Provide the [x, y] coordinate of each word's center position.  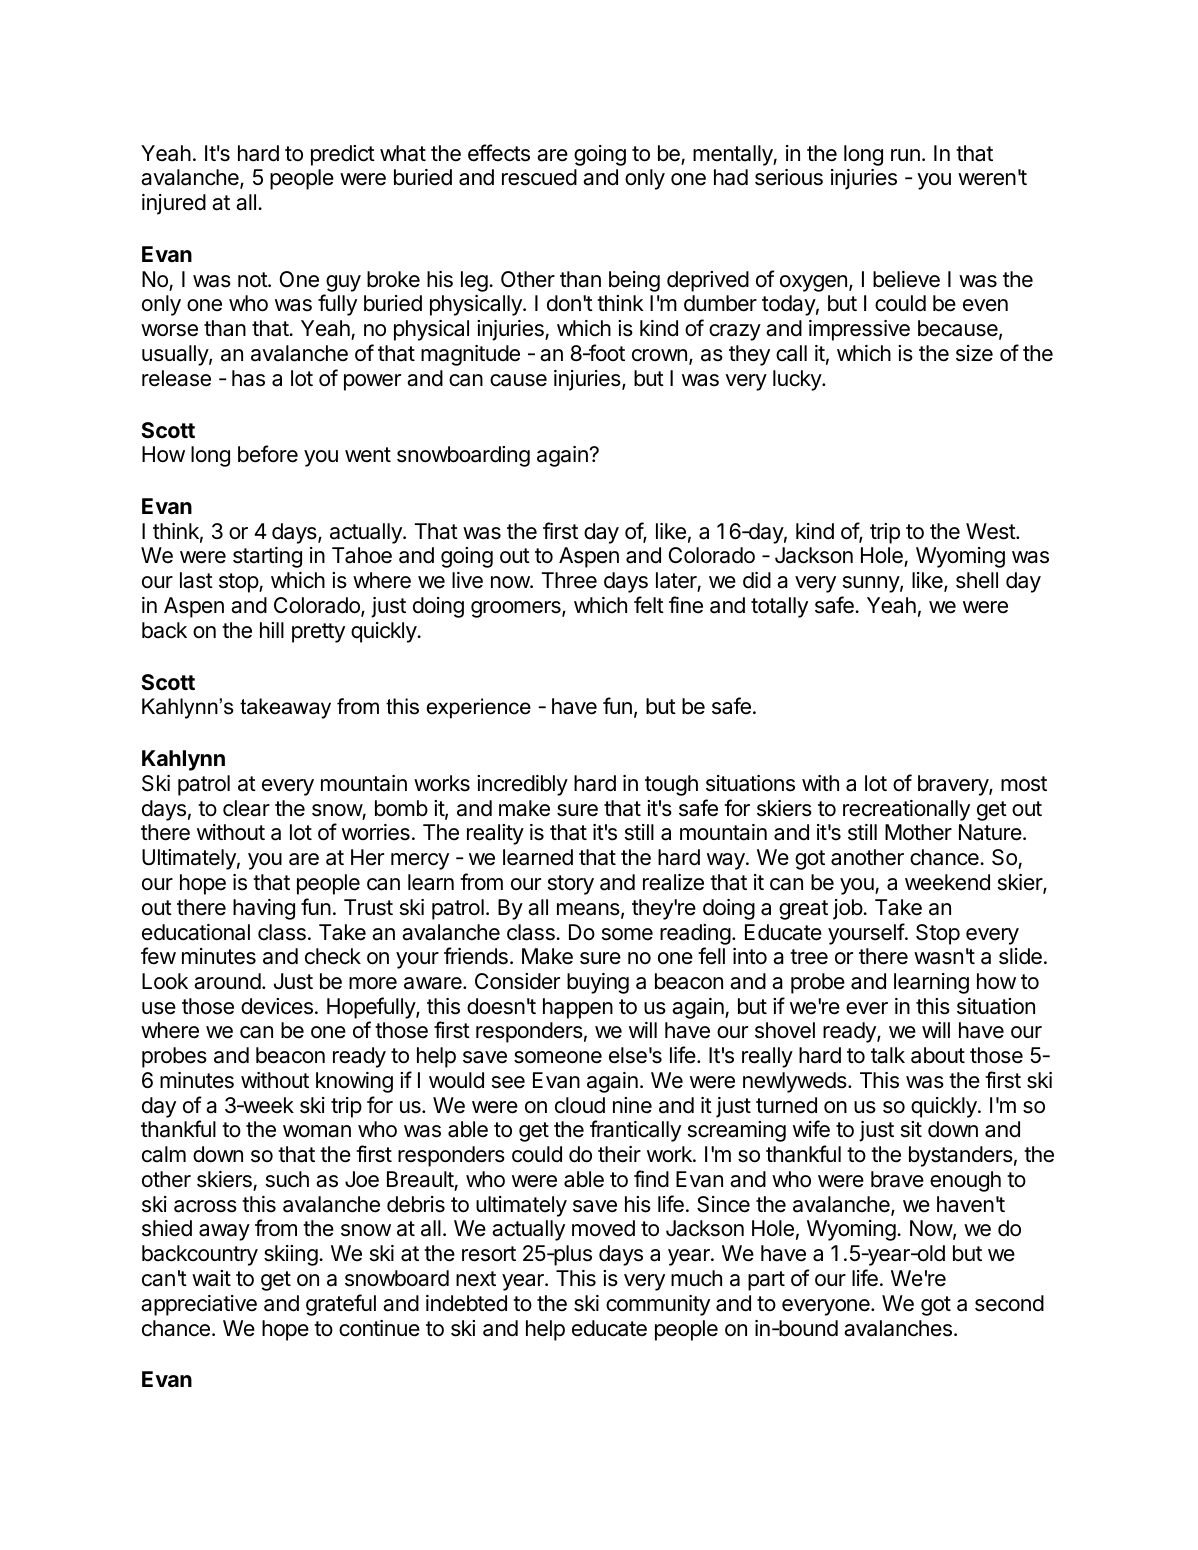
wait [211, 1278]
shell [977, 580]
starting [267, 557]
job [848, 909]
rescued [539, 177]
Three [569, 580]
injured [174, 204]
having [264, 909]
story [571, 885]
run [905, 155]
